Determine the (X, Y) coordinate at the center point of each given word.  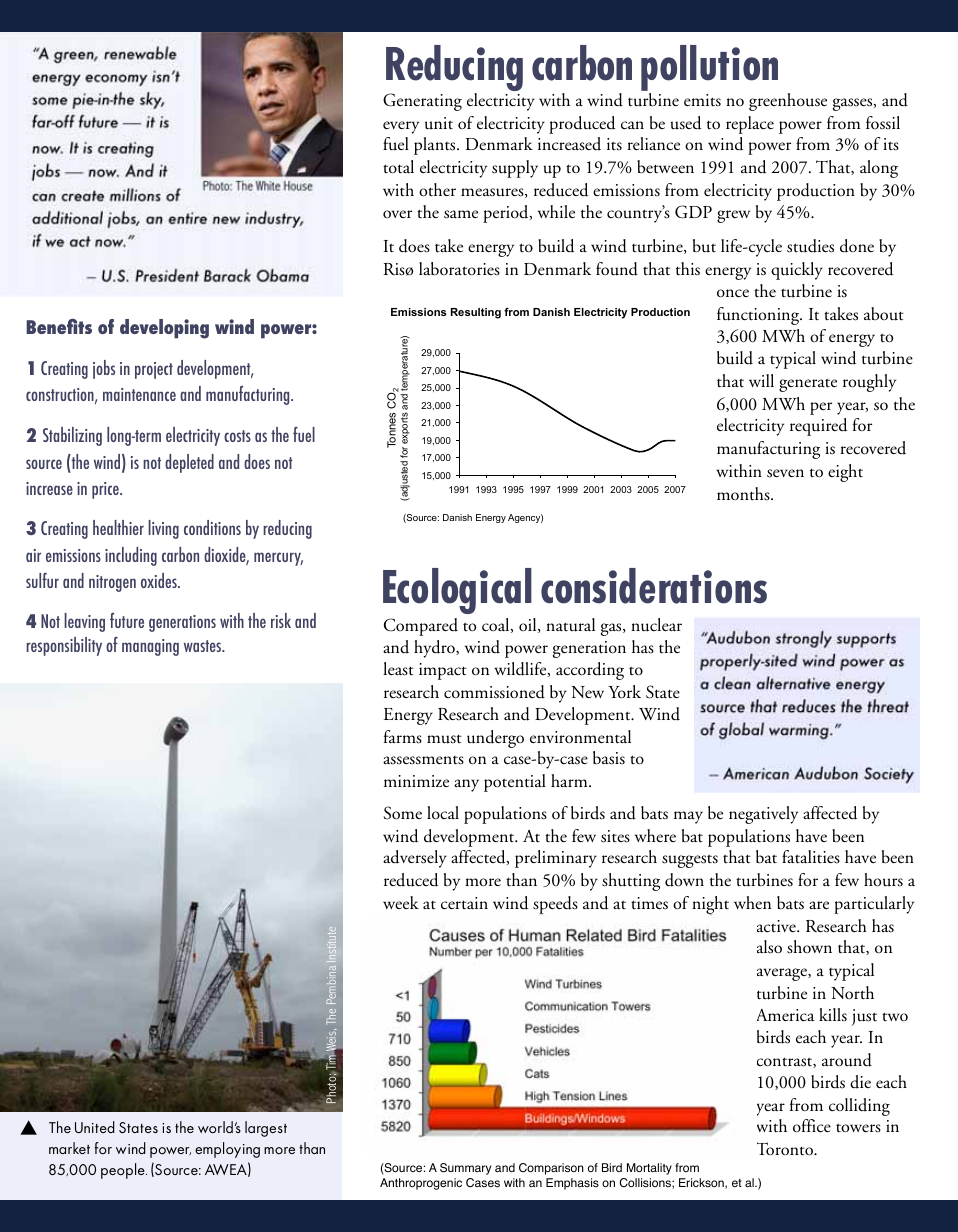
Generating (422, 102)
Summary (465, 1169)
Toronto (786, 1149)
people (124, 1171)
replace (750, 125)
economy (116, 80)
